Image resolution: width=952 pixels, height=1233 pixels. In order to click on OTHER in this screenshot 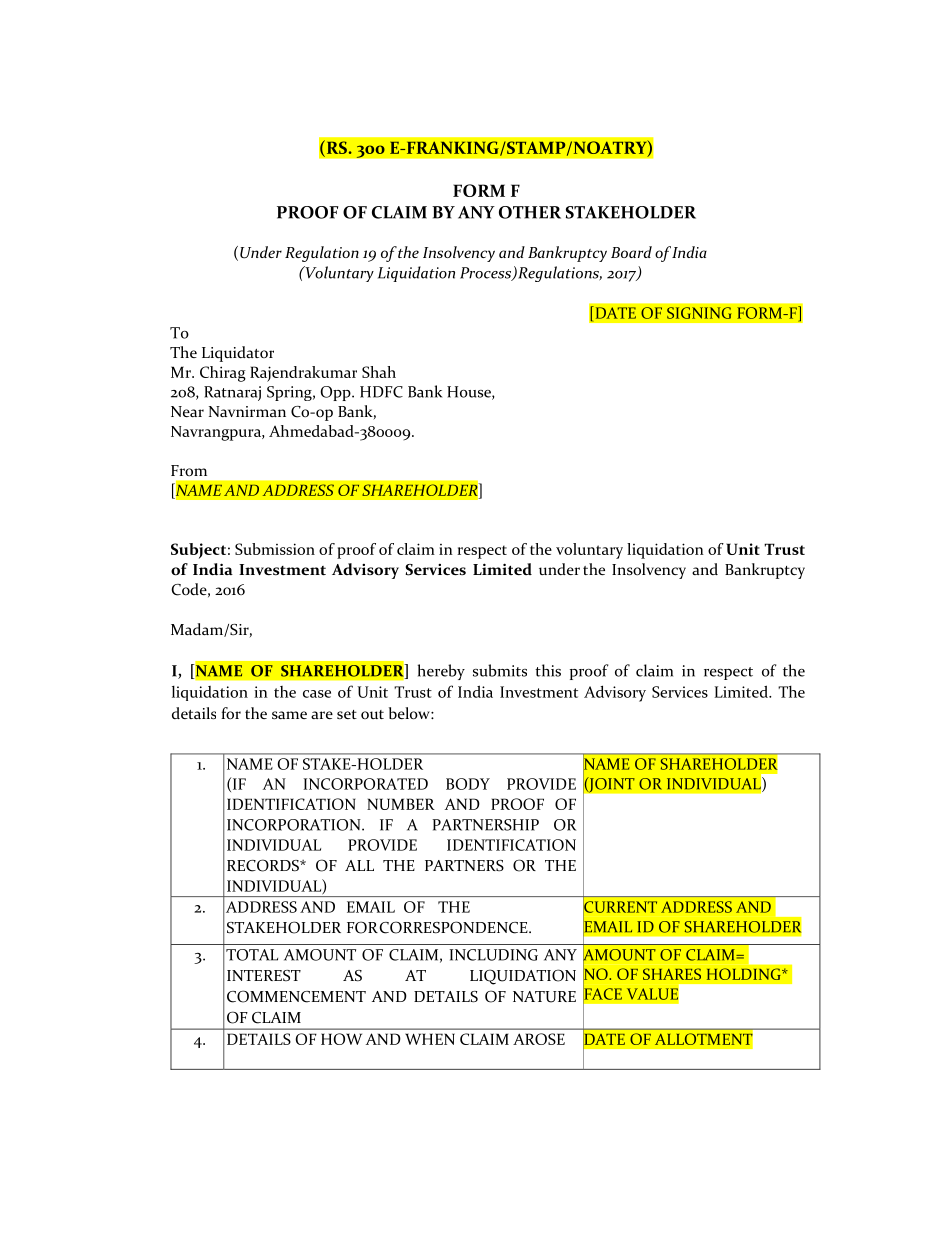, I will do `click(530, 212)`.
